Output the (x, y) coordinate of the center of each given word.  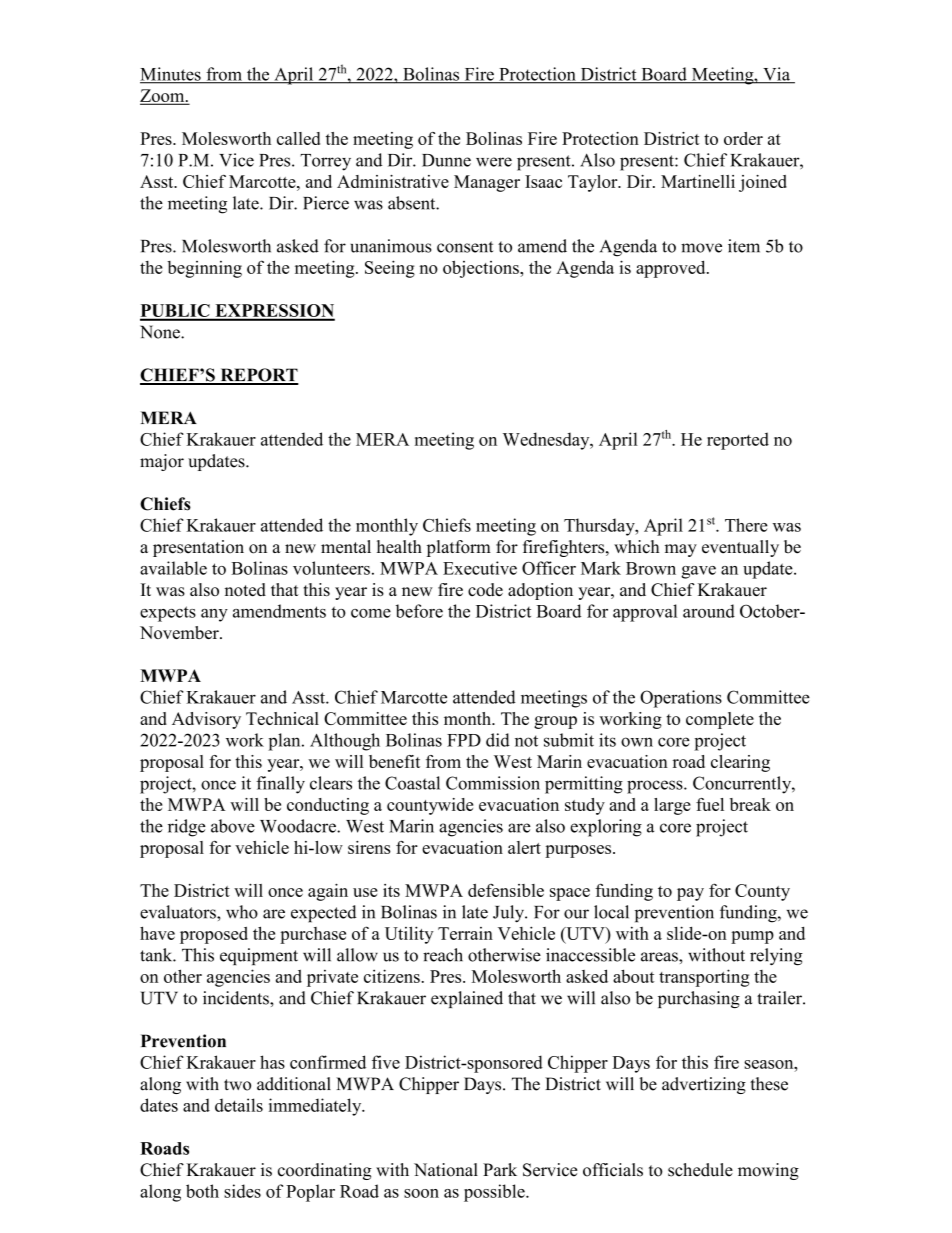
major (162, 462)
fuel (710, 804)
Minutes (171, 75)
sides (242, 1191)
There (746, 525)
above (233, 826)
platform (459, 548)
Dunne (446, 160)
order (743, 138)
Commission (493, 783)
